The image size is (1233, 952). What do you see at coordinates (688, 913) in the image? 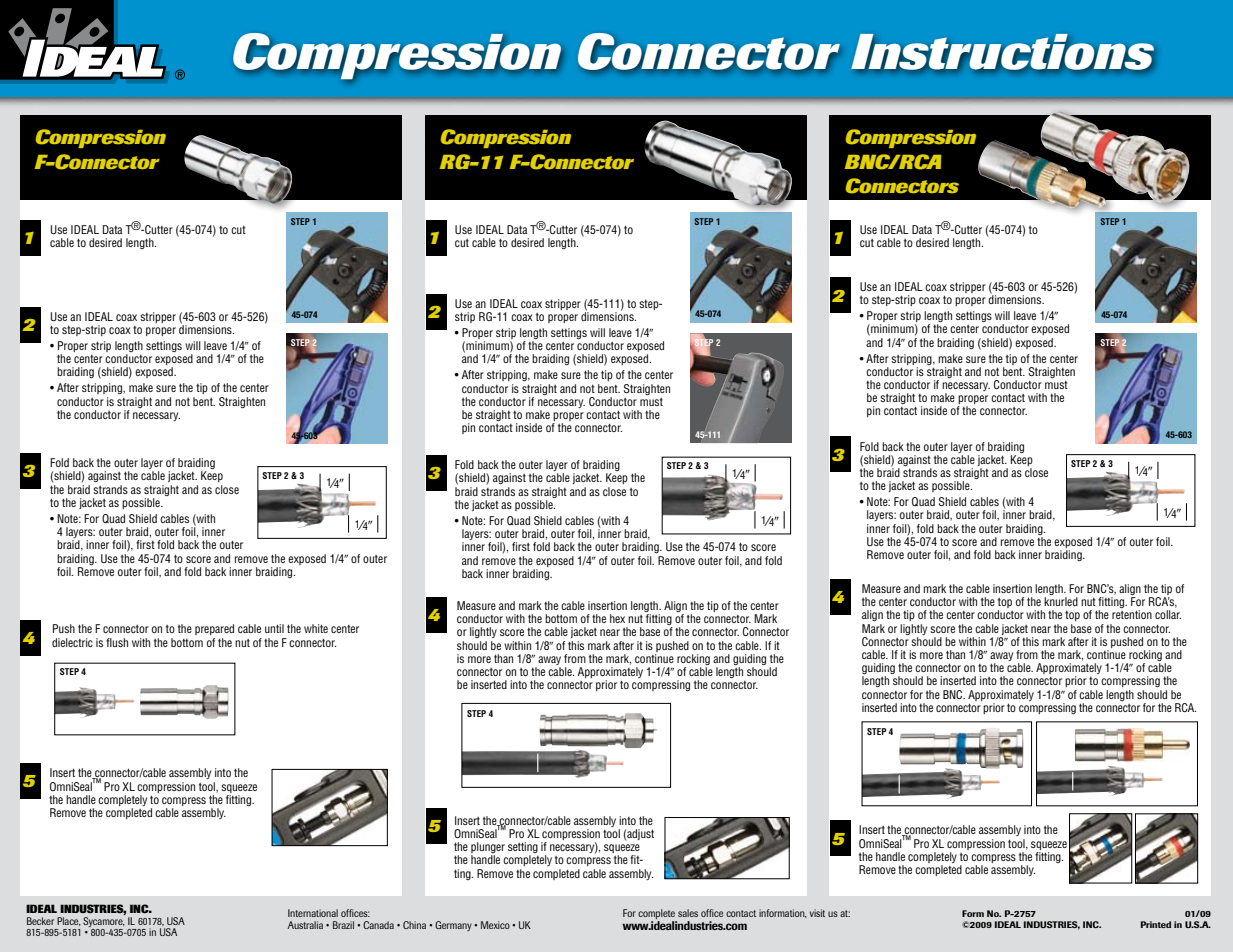
I see `sales` at bounding box center [688, 913].
